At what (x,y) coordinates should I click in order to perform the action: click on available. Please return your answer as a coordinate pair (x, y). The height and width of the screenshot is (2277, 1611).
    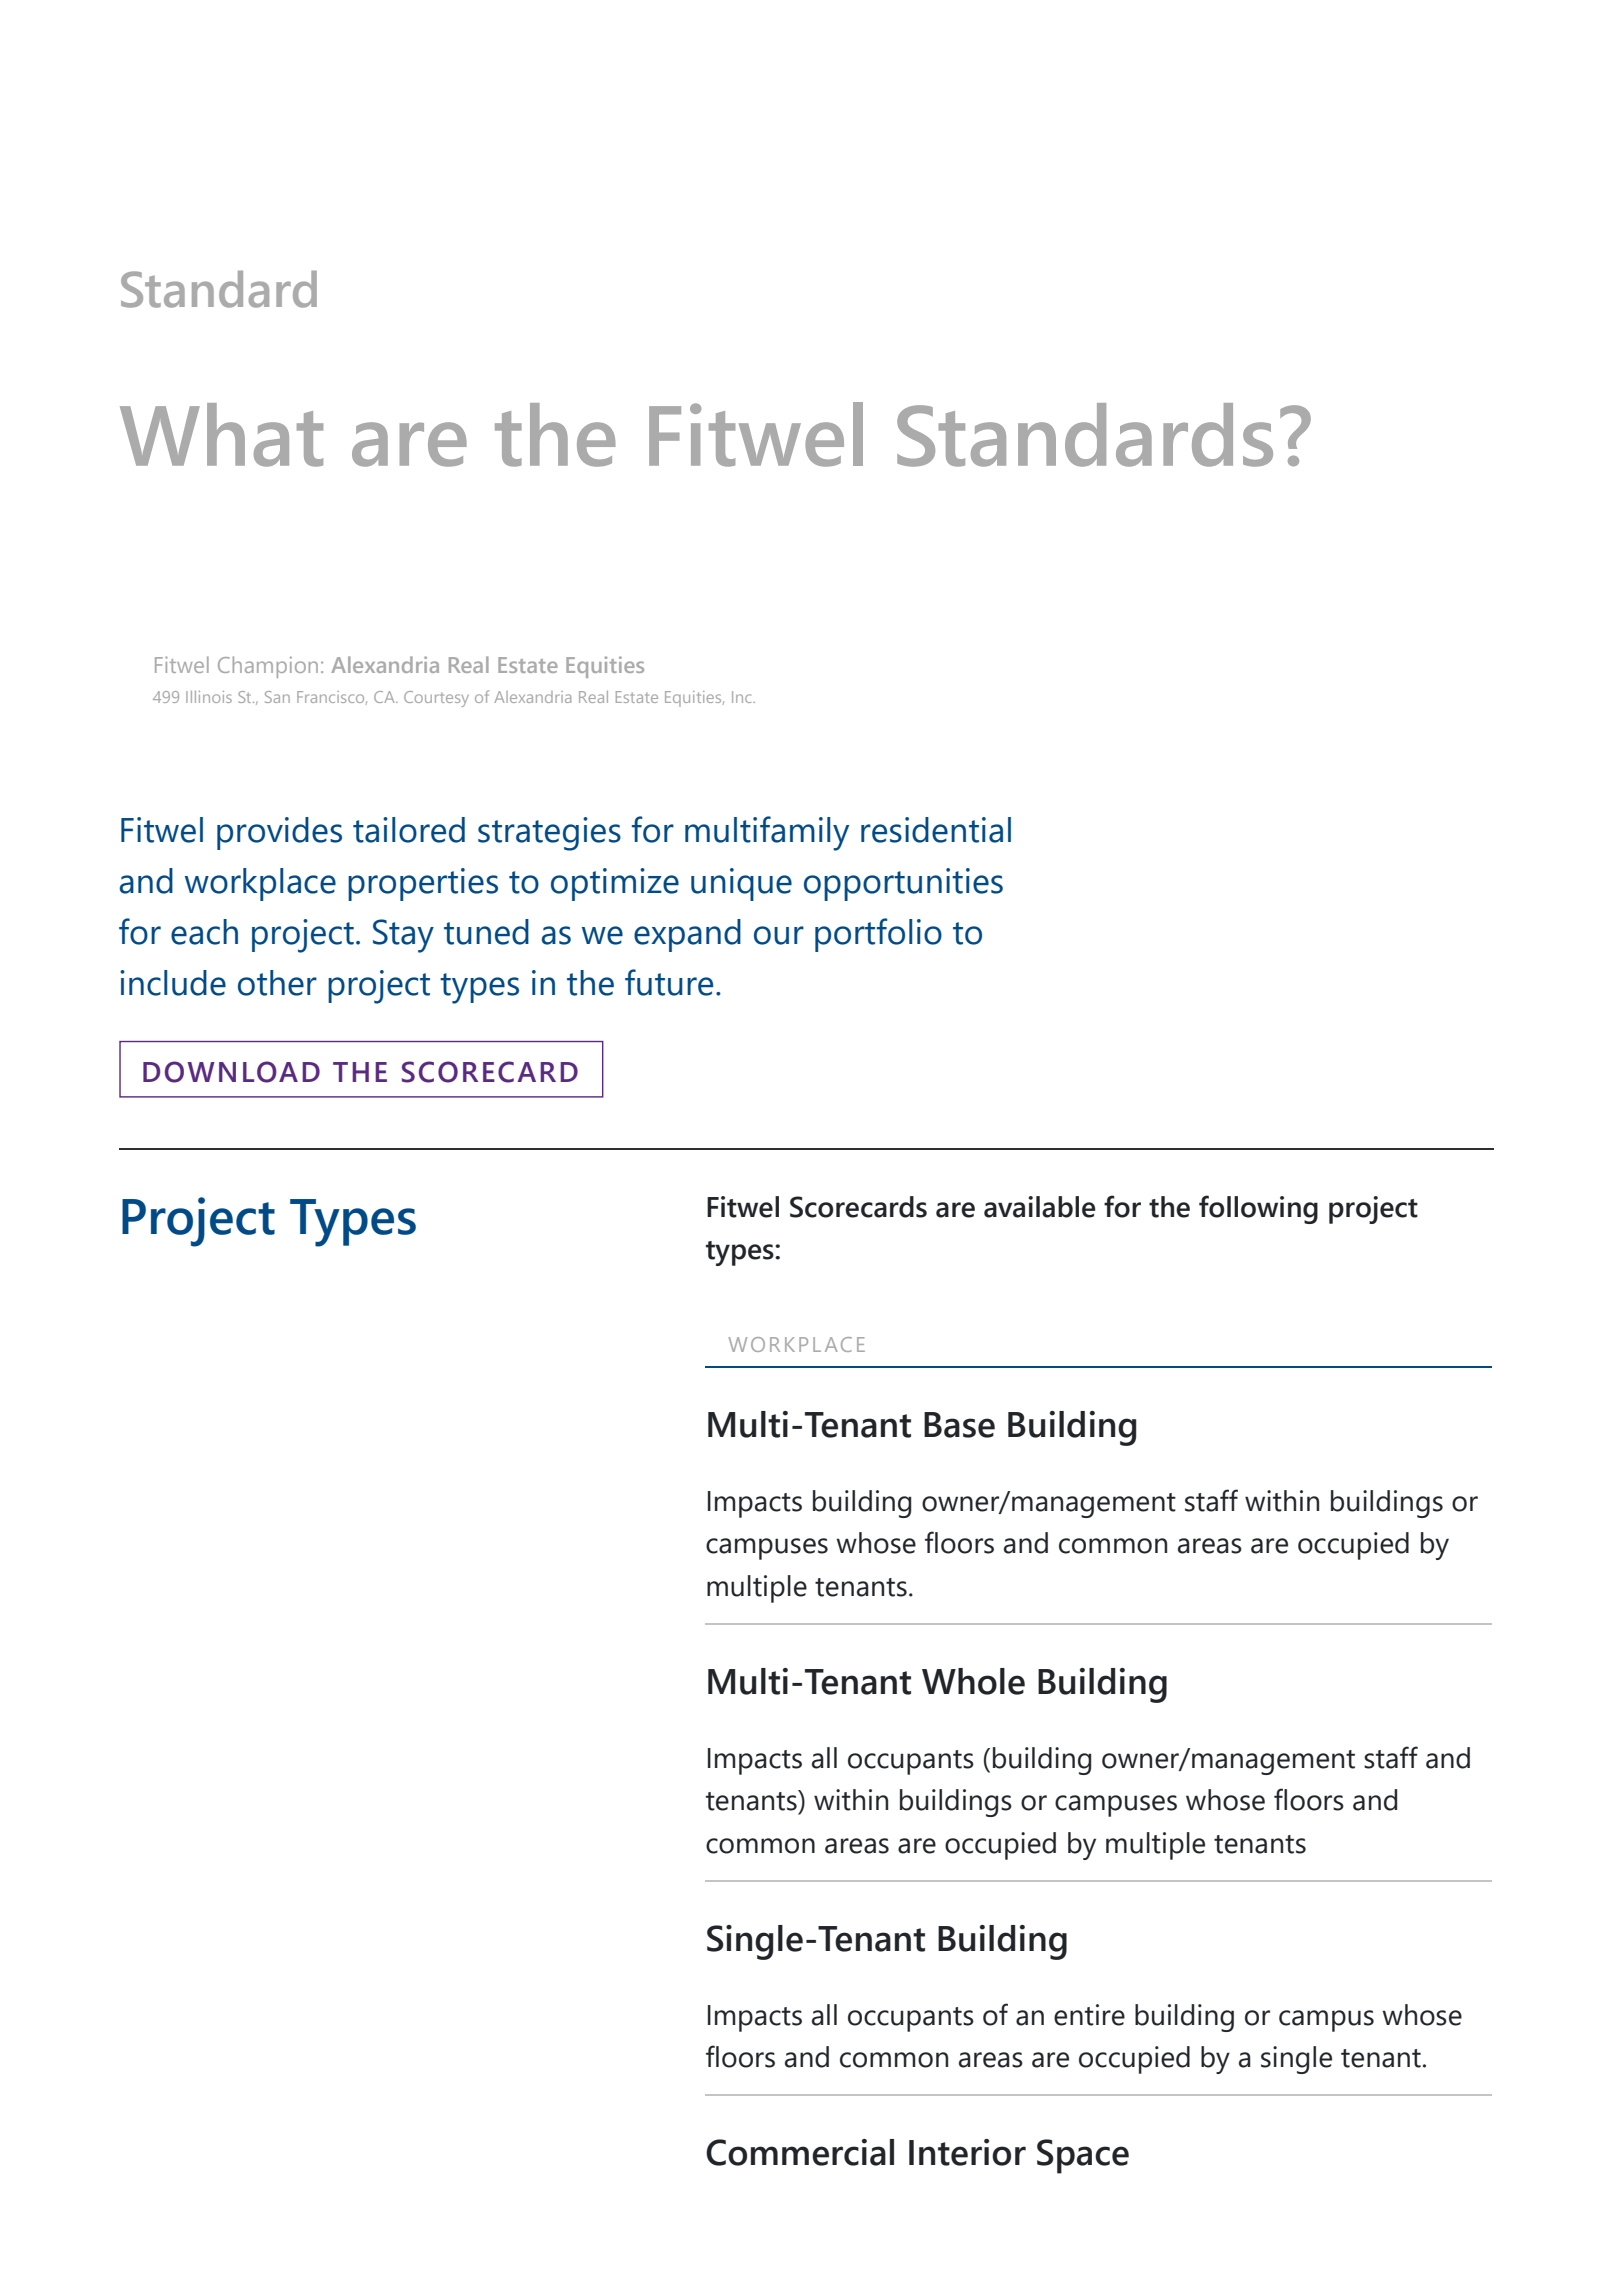
    Looking at the image, I should click on (1039, 1207).
